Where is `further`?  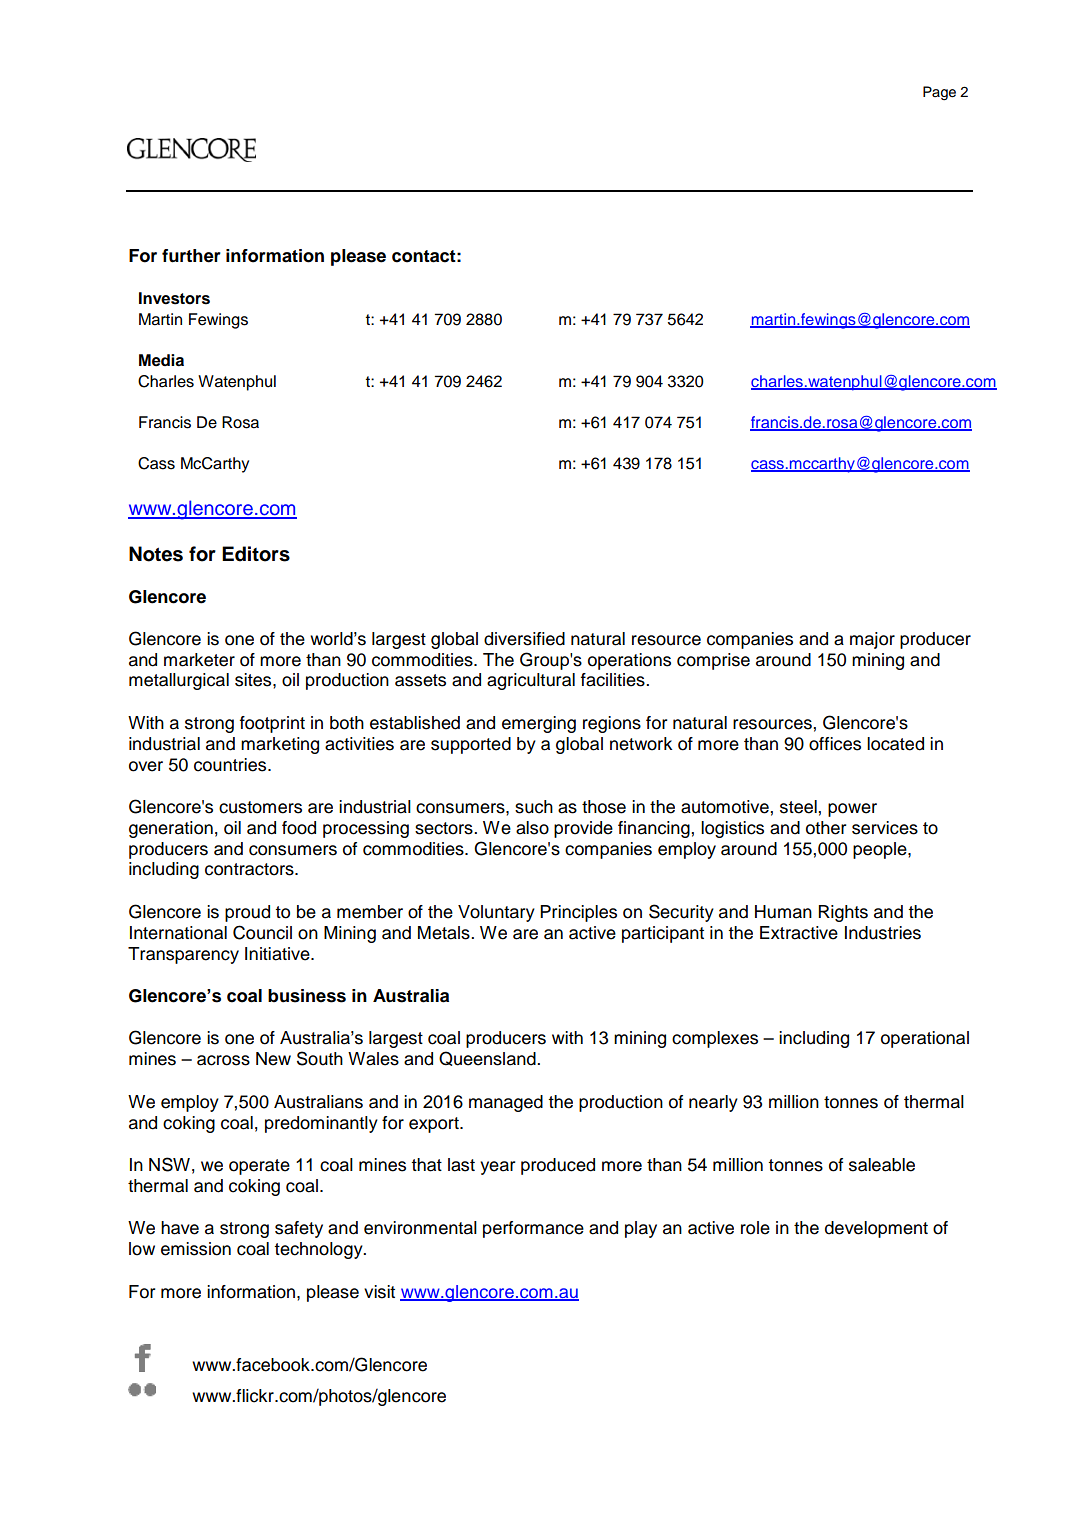 further is located at coordinates (191, 256).
